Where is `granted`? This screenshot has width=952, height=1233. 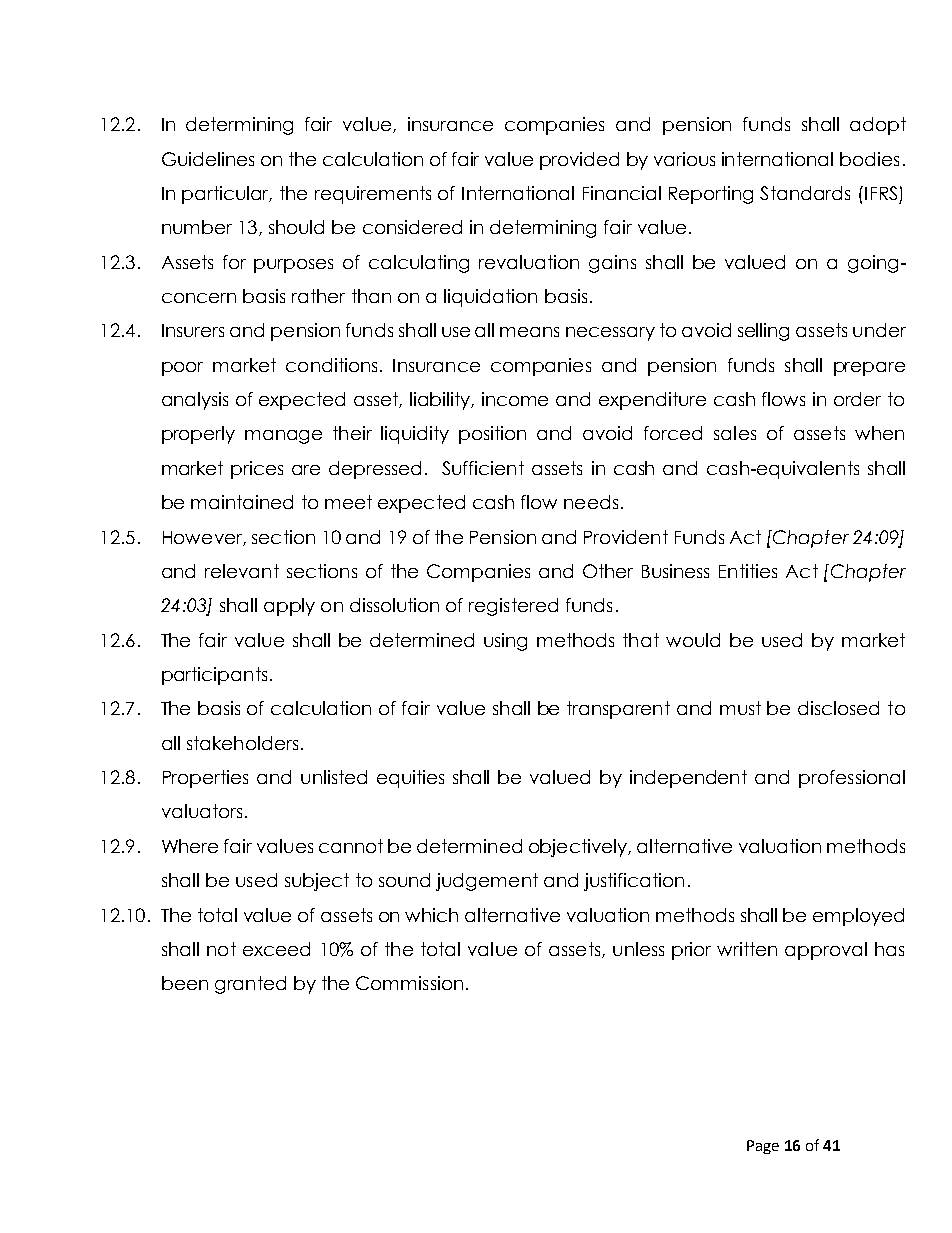
granted is located at coordinates (250, 985).
